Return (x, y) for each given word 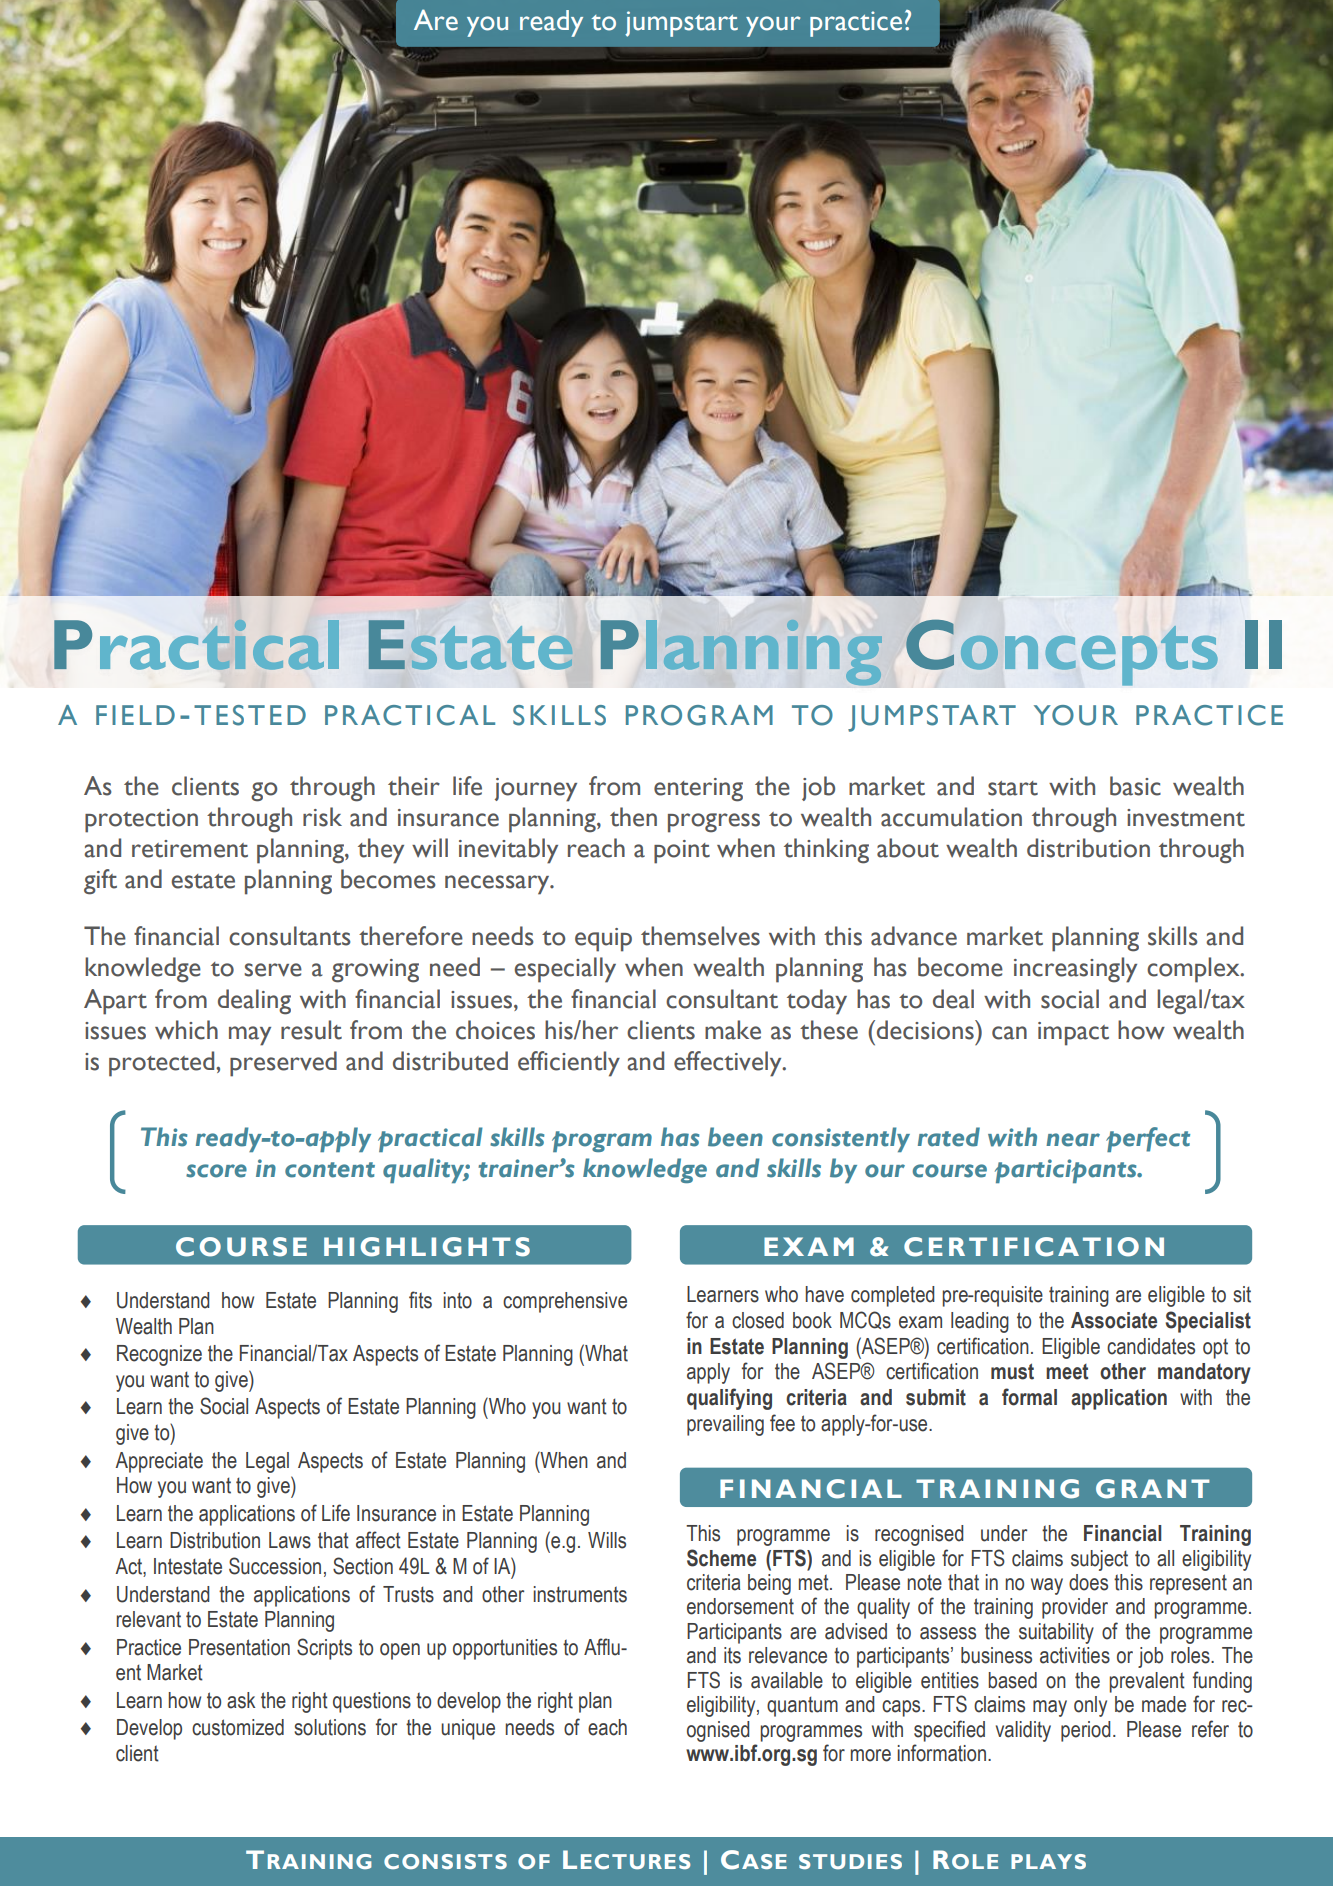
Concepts (1062, 652)
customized (238, 1727)
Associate (1114, 1320)
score (216, 1171)
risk (322, 817)
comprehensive (565, 1302)
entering (698, 790)
